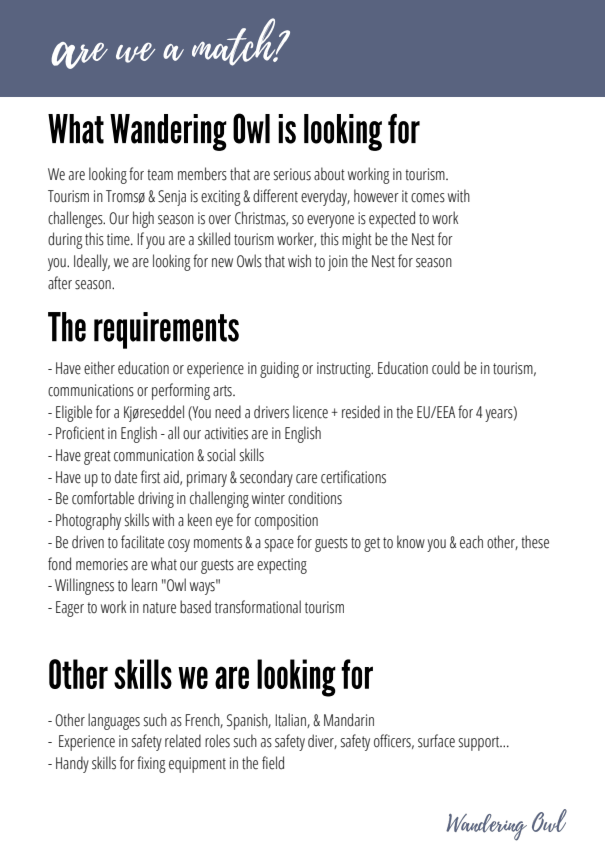 The width and height of the screenshot is (605, 852). Describe the element at coordinates (428, 198) in the screenshot. I see `comes` at that location.
